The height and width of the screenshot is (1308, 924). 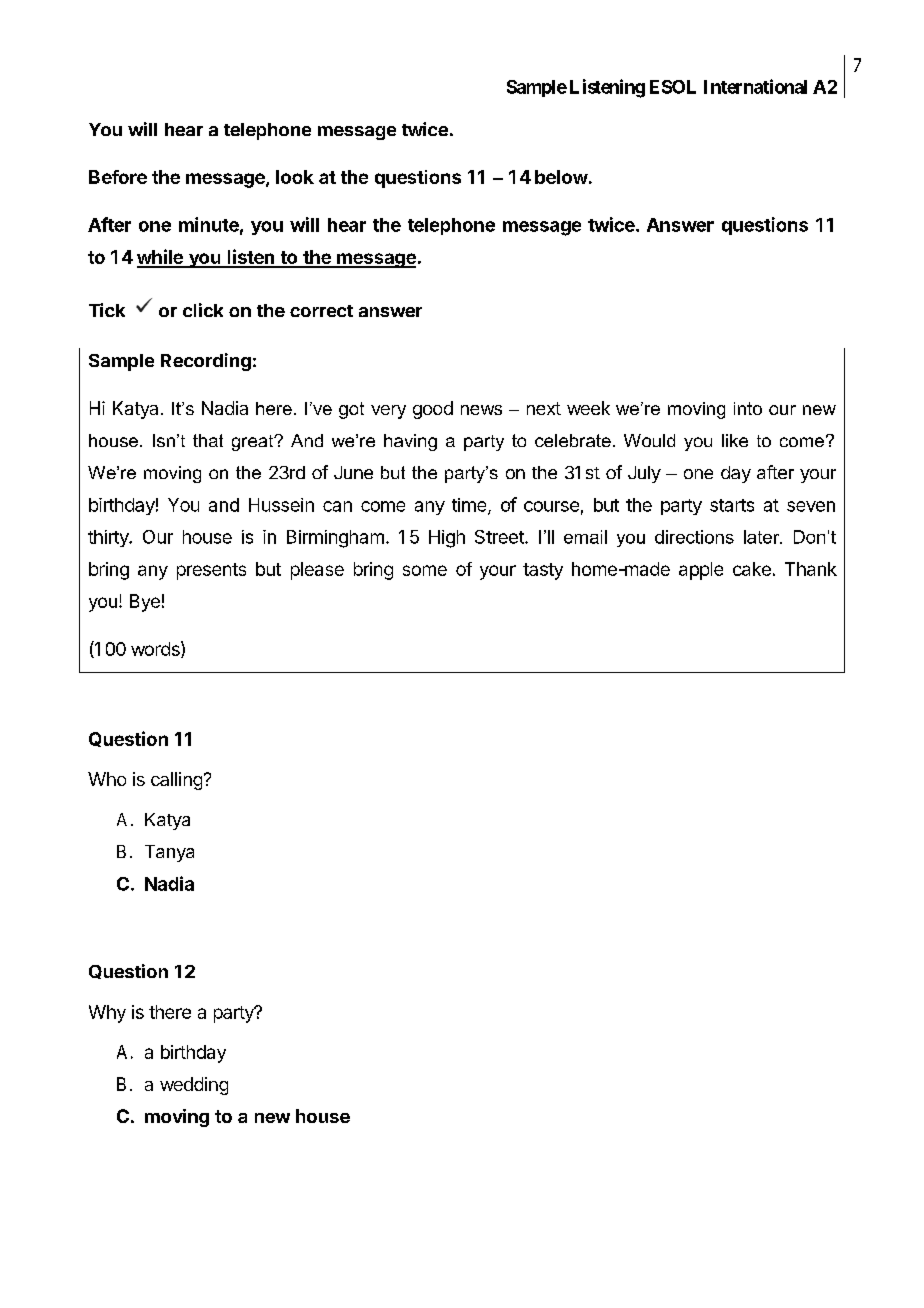 I want to click on that, so click(x=208, y=440).
